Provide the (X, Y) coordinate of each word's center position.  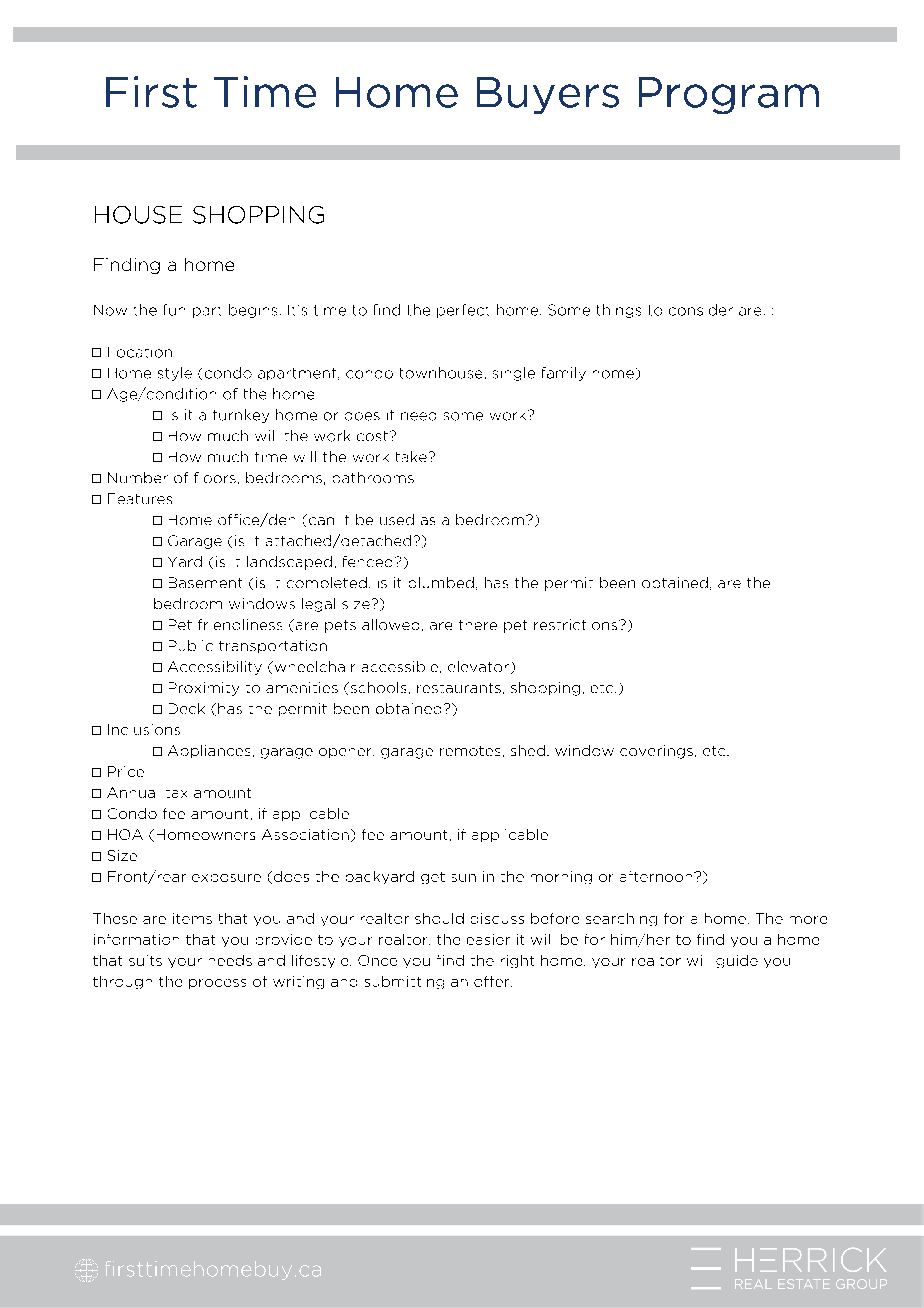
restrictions (577, 624)
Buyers (548, 95)
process (217, 984)
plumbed (441, 582)
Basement (205, 582)
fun (174, 310)
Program (729, 95)
